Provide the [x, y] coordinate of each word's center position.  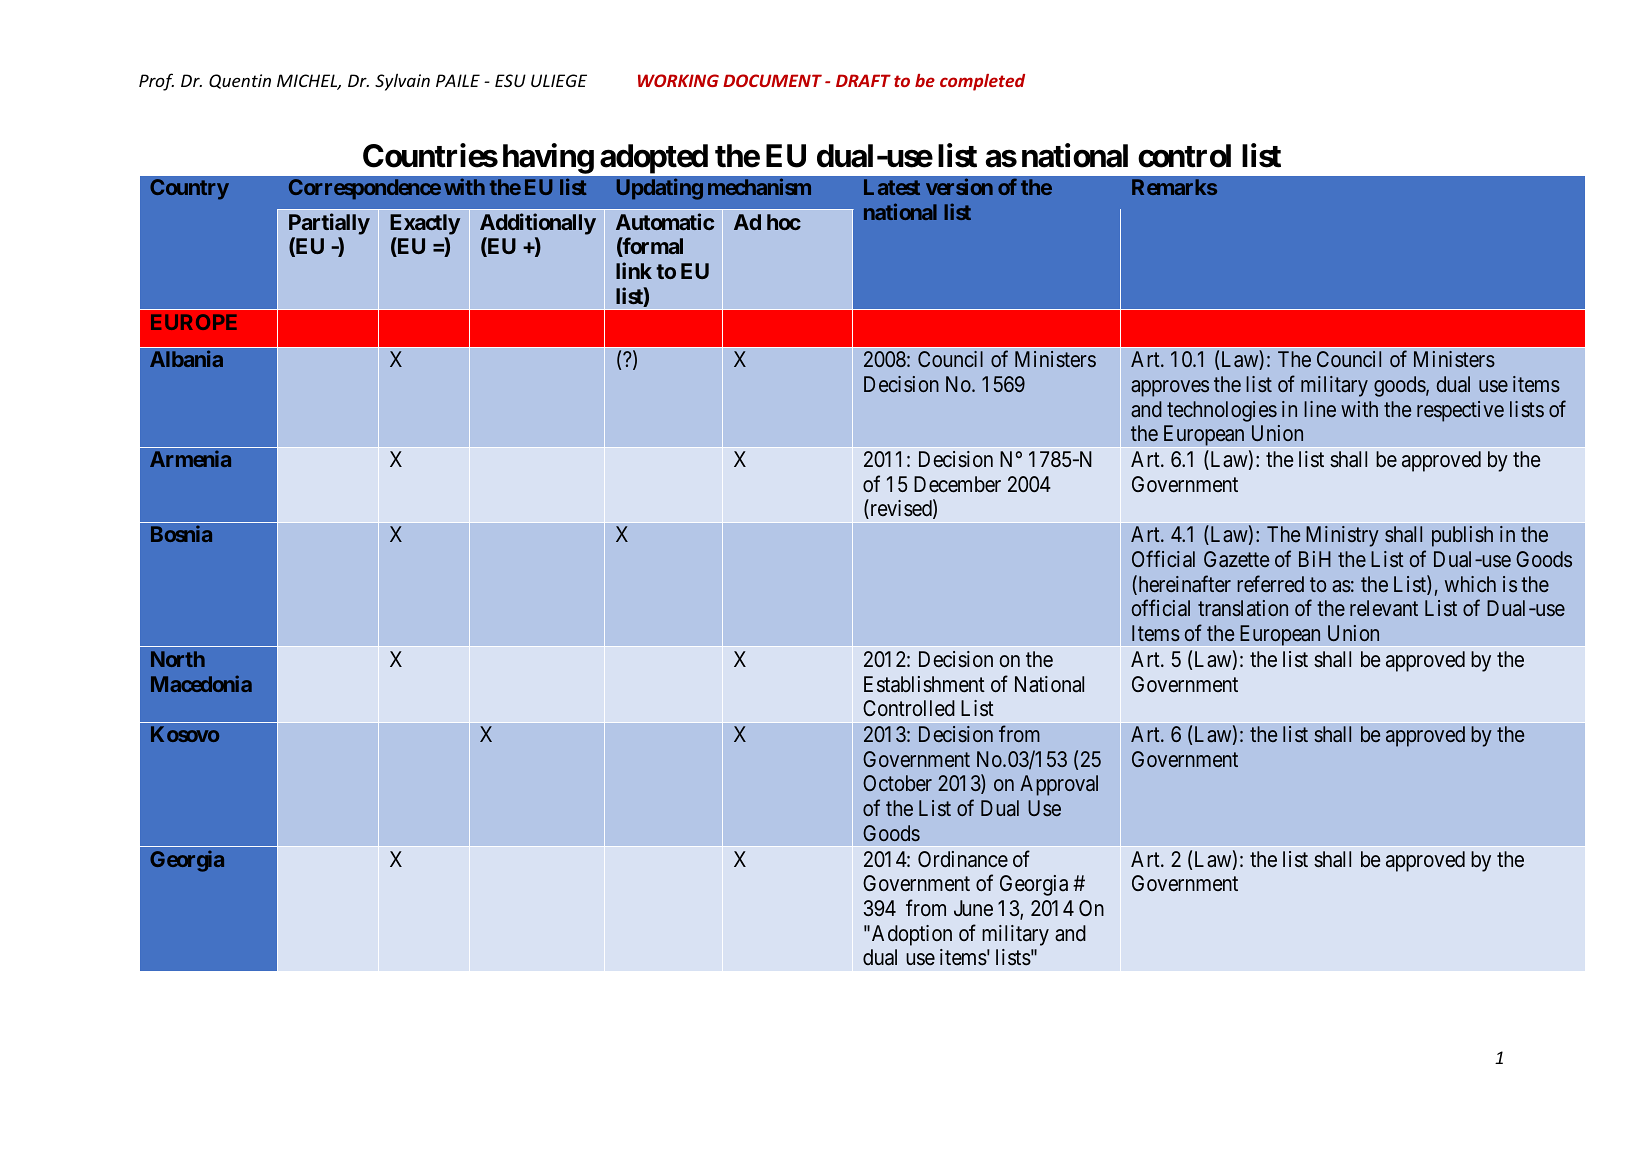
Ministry [1342, 536]
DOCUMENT [772, 80]
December [957, 484]
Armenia [190, 458]
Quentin [240, 81]
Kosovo [185, 734]
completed [982, 82]
